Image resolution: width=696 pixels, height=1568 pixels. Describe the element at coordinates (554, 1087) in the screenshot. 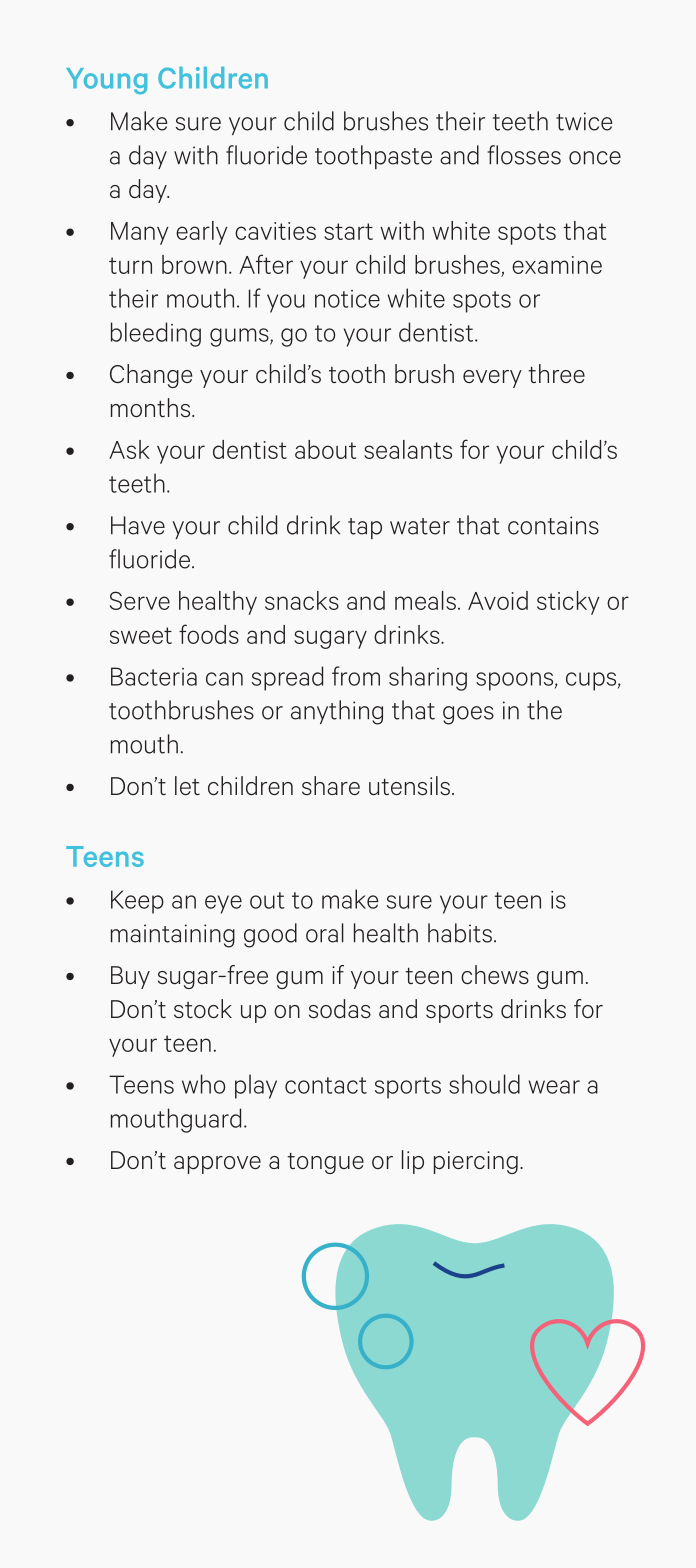

I see `wear` at that location.
